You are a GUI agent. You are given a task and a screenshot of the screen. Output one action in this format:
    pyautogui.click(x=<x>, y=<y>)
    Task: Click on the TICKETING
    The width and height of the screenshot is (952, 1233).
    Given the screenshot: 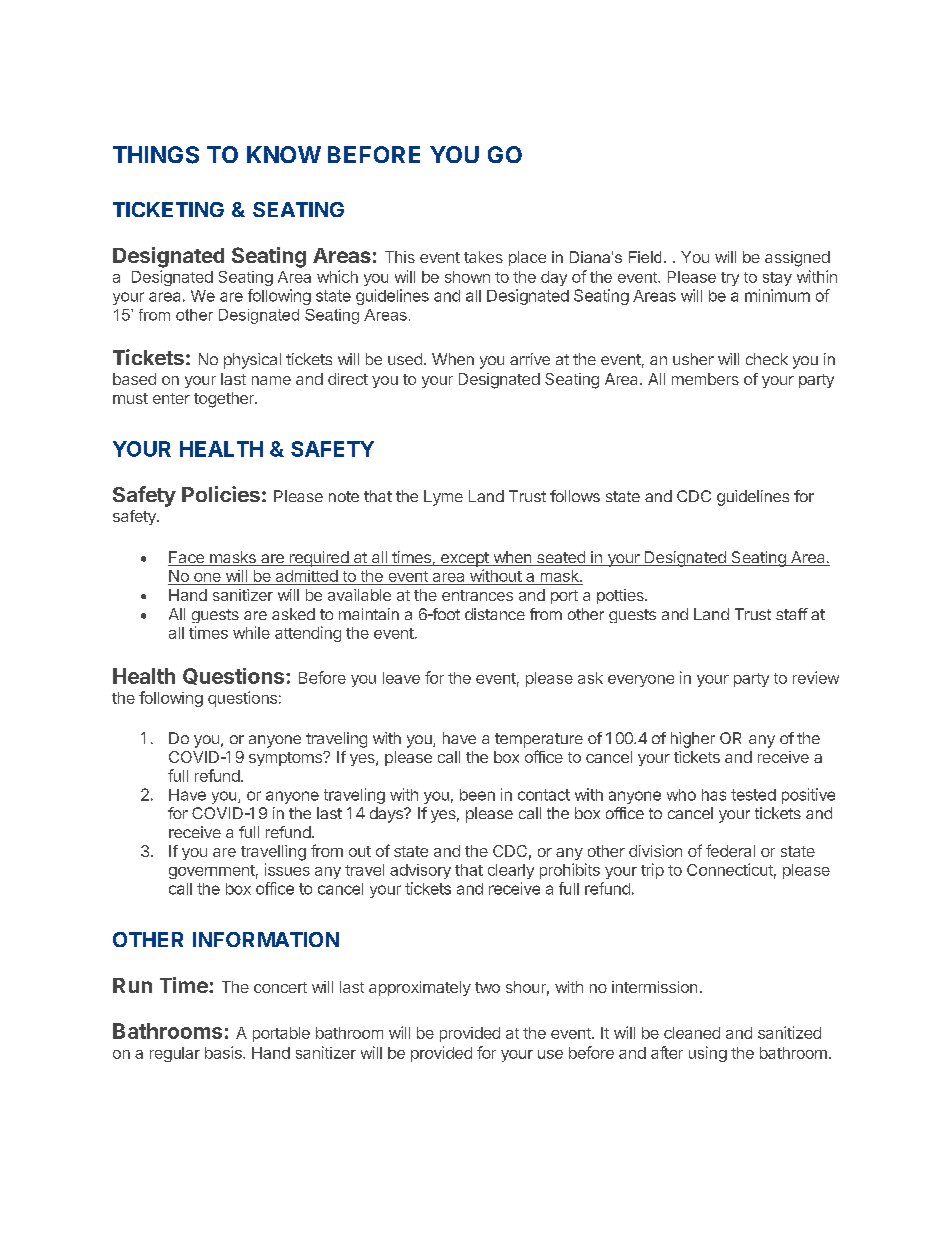 What is the action you would take?
    pyautogui.click(x=168, y=209)
